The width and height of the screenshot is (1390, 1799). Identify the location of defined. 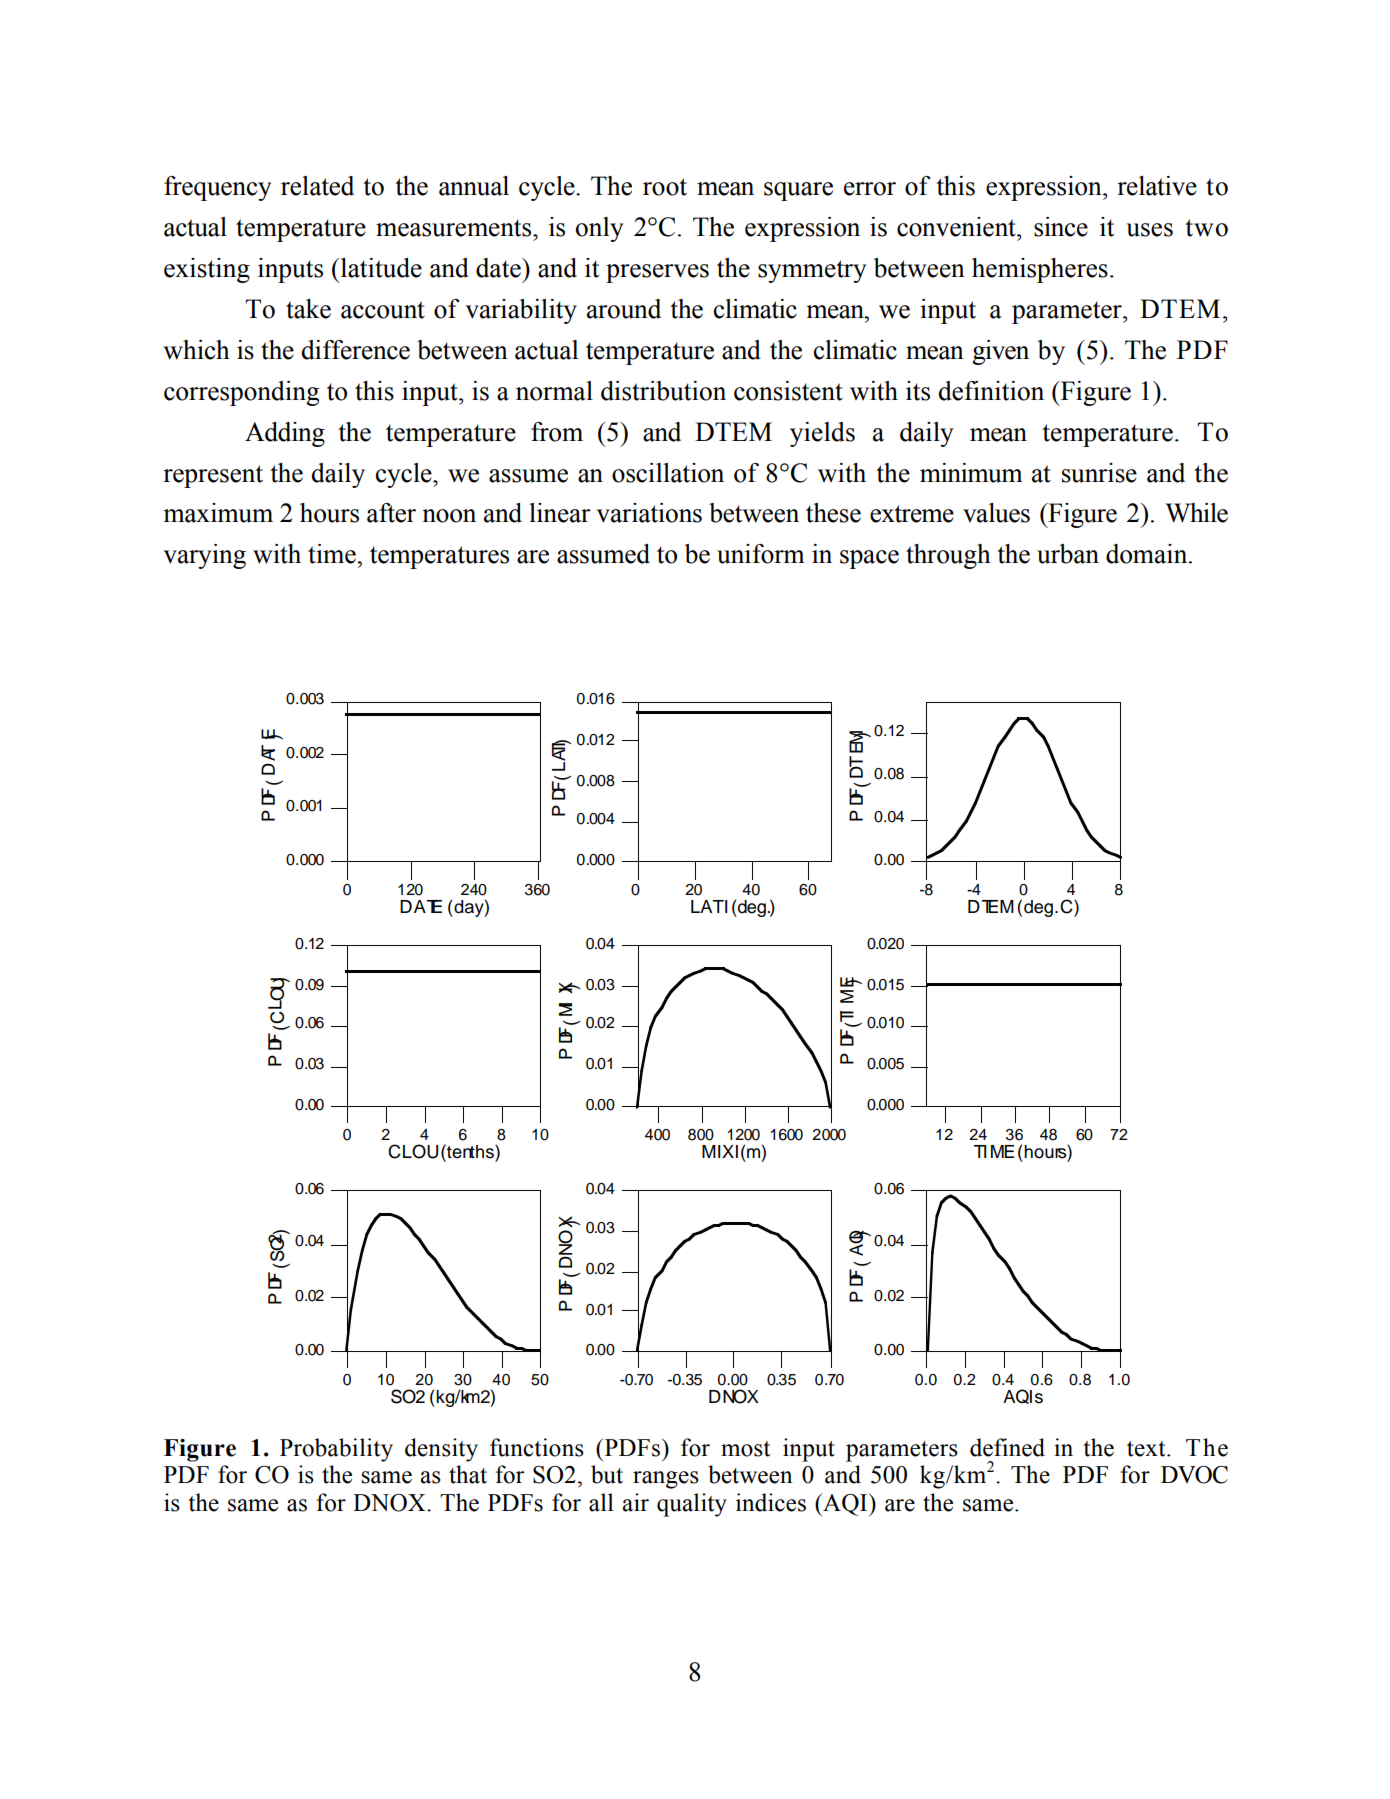
(1007, 1447).
